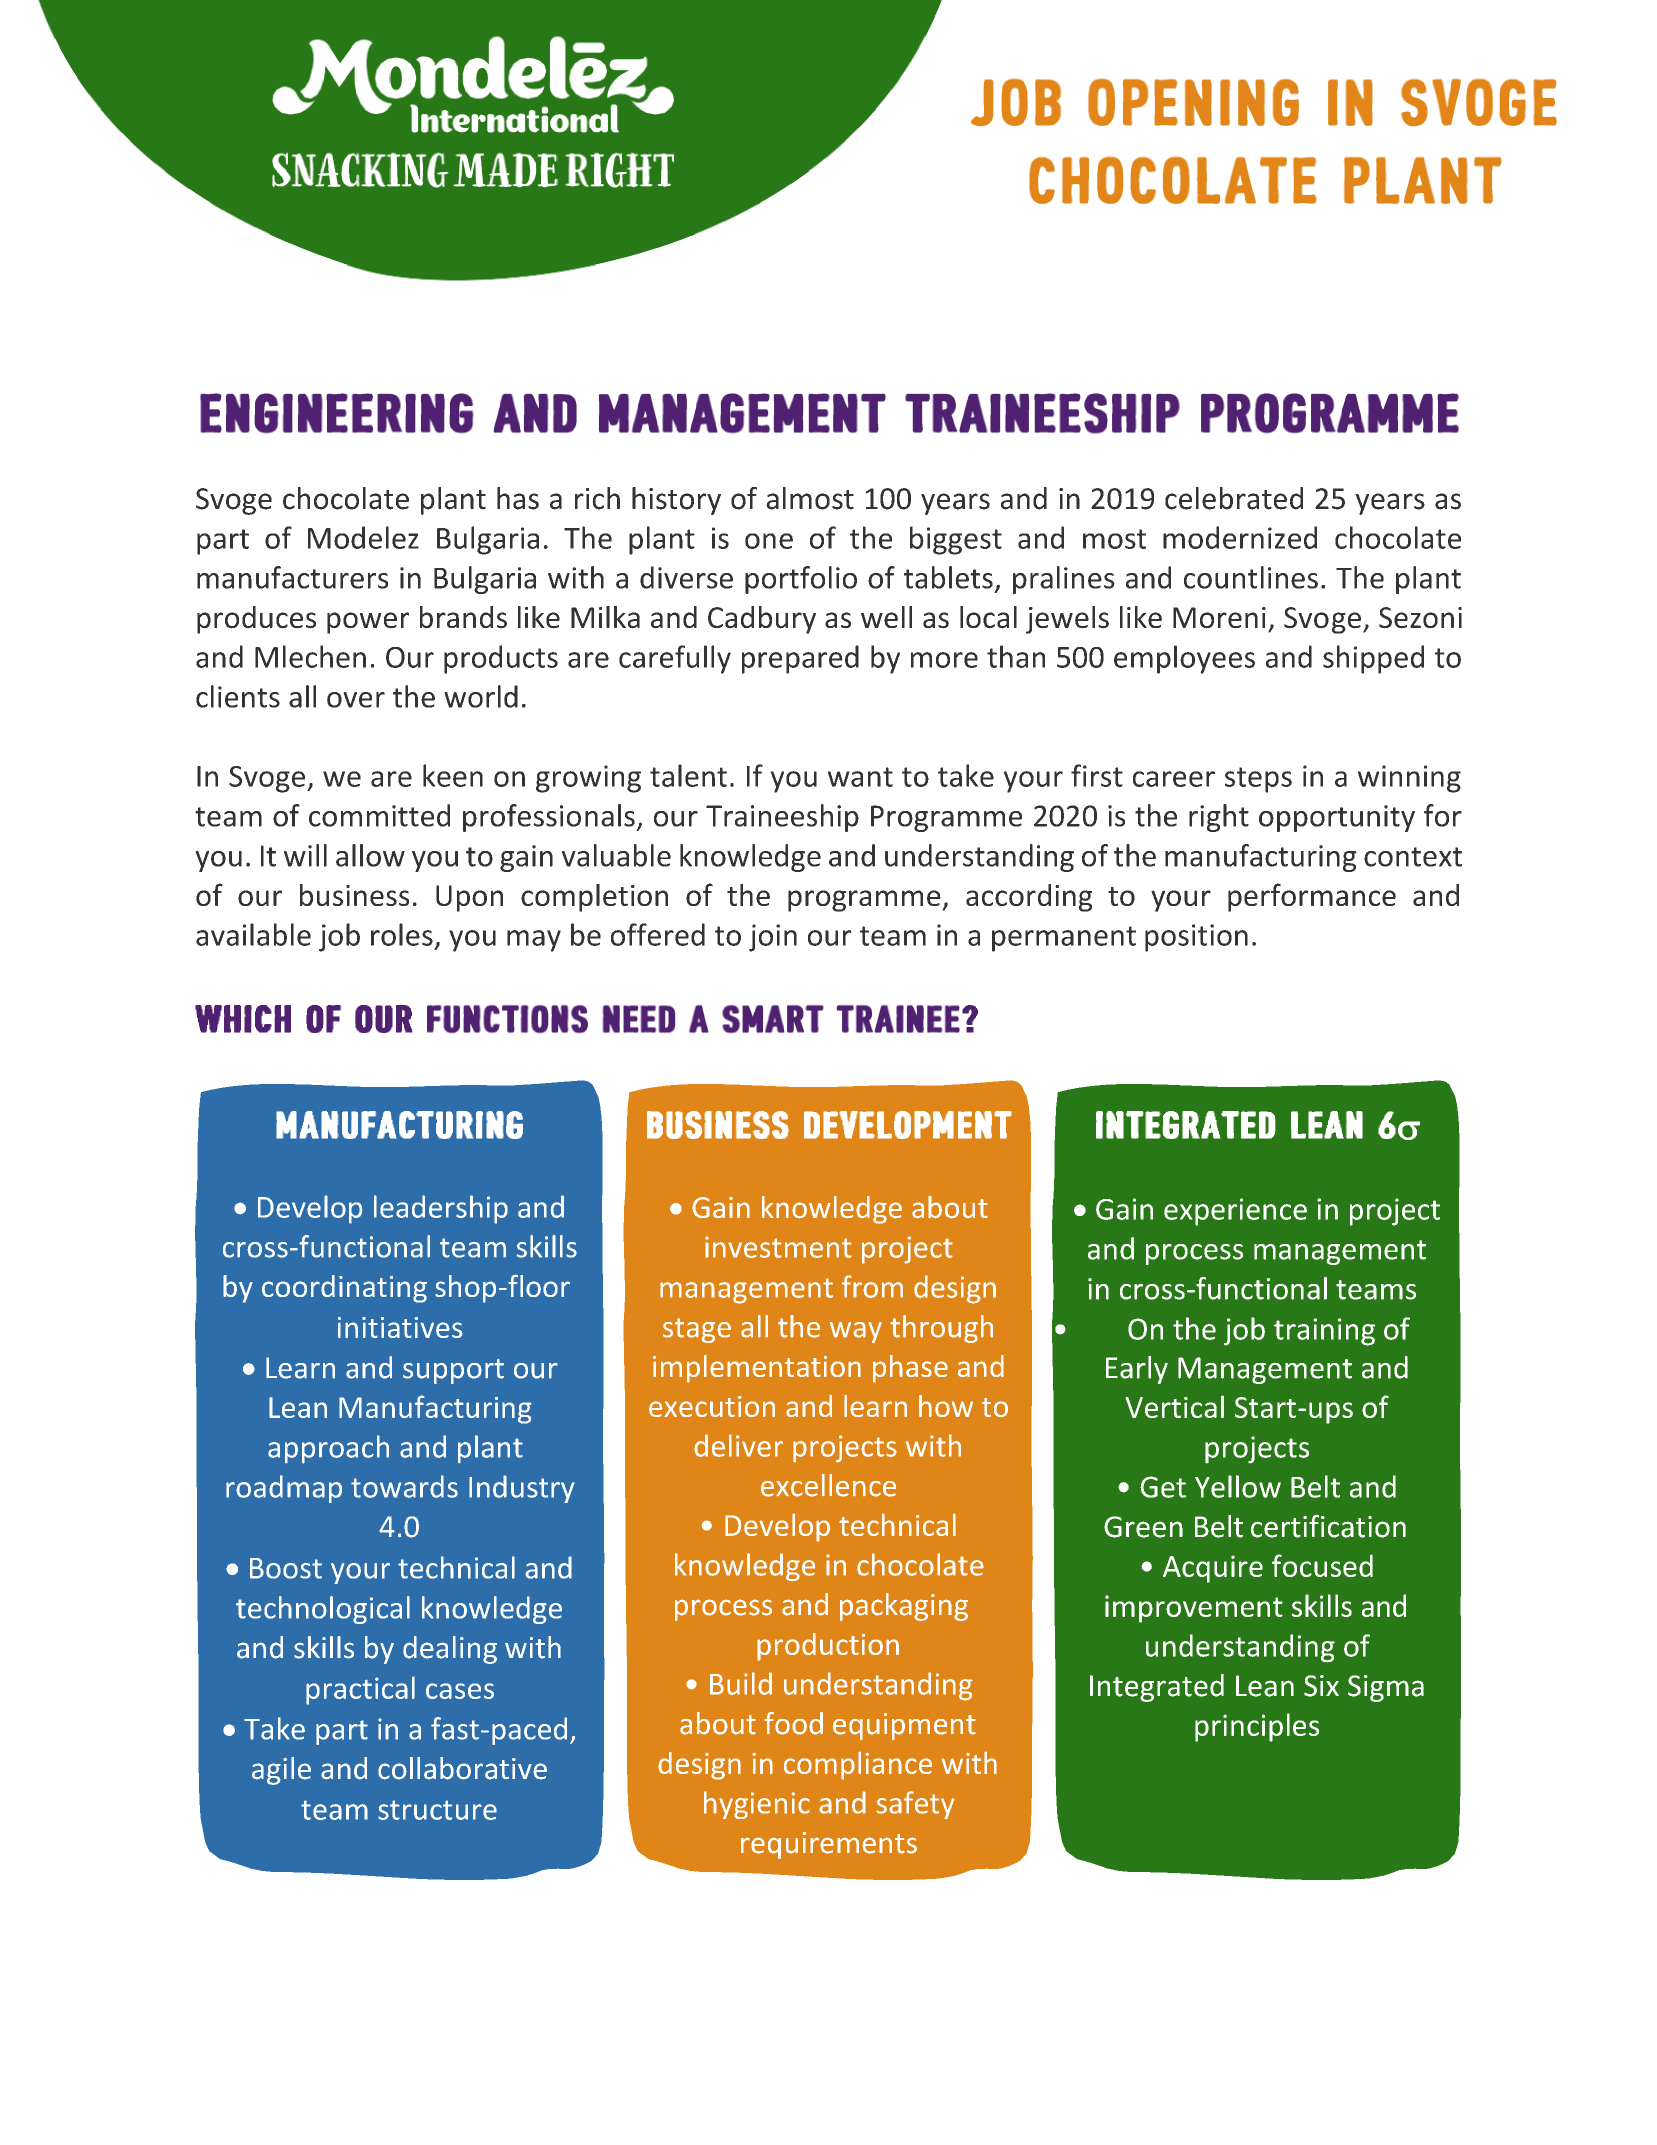 The height and width of the screenshot is (2145, 1657). I want to click on modernized, so click(1240, 537).
